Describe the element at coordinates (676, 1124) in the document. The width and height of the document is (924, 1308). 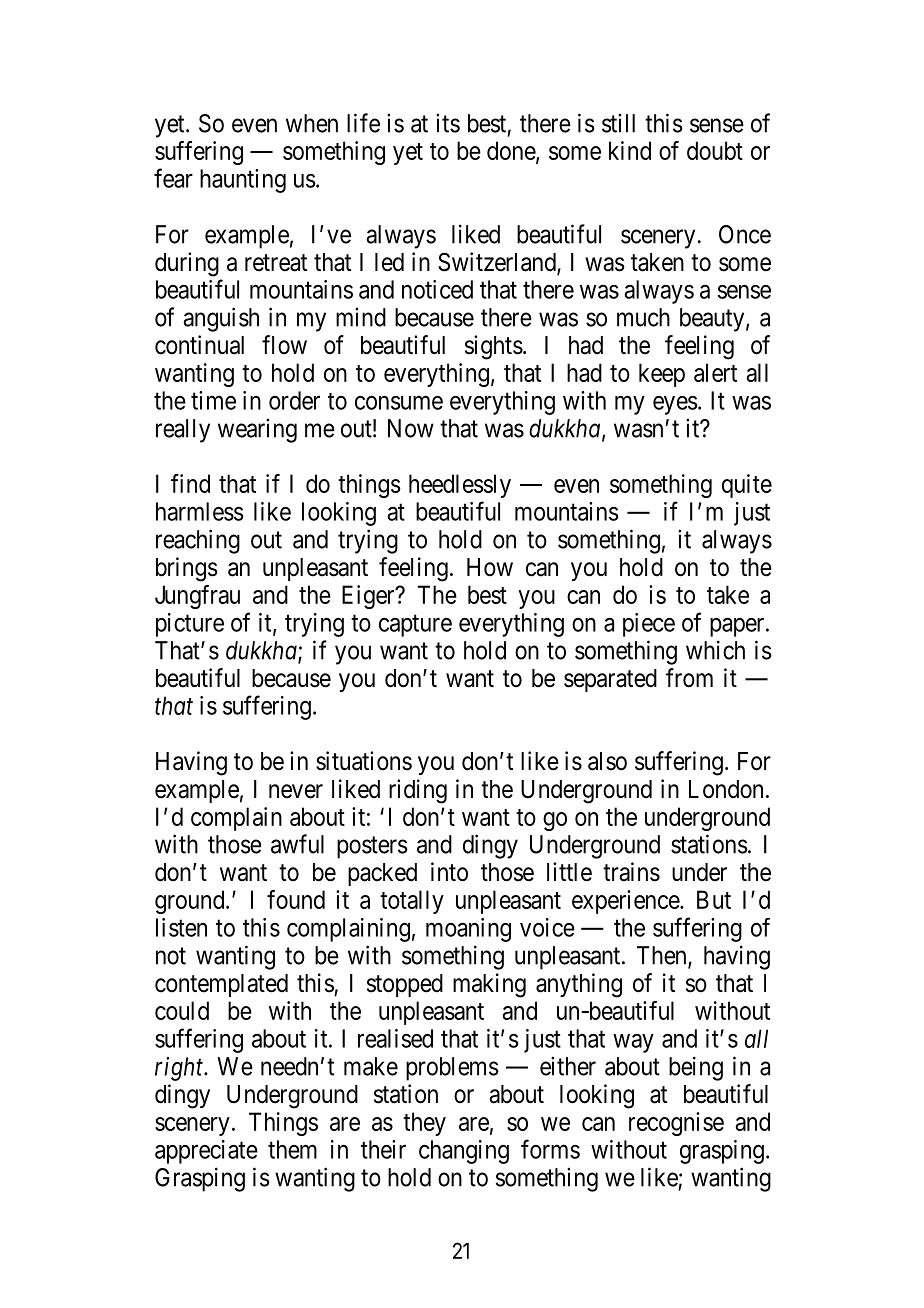
I see `recognise` at that location.
